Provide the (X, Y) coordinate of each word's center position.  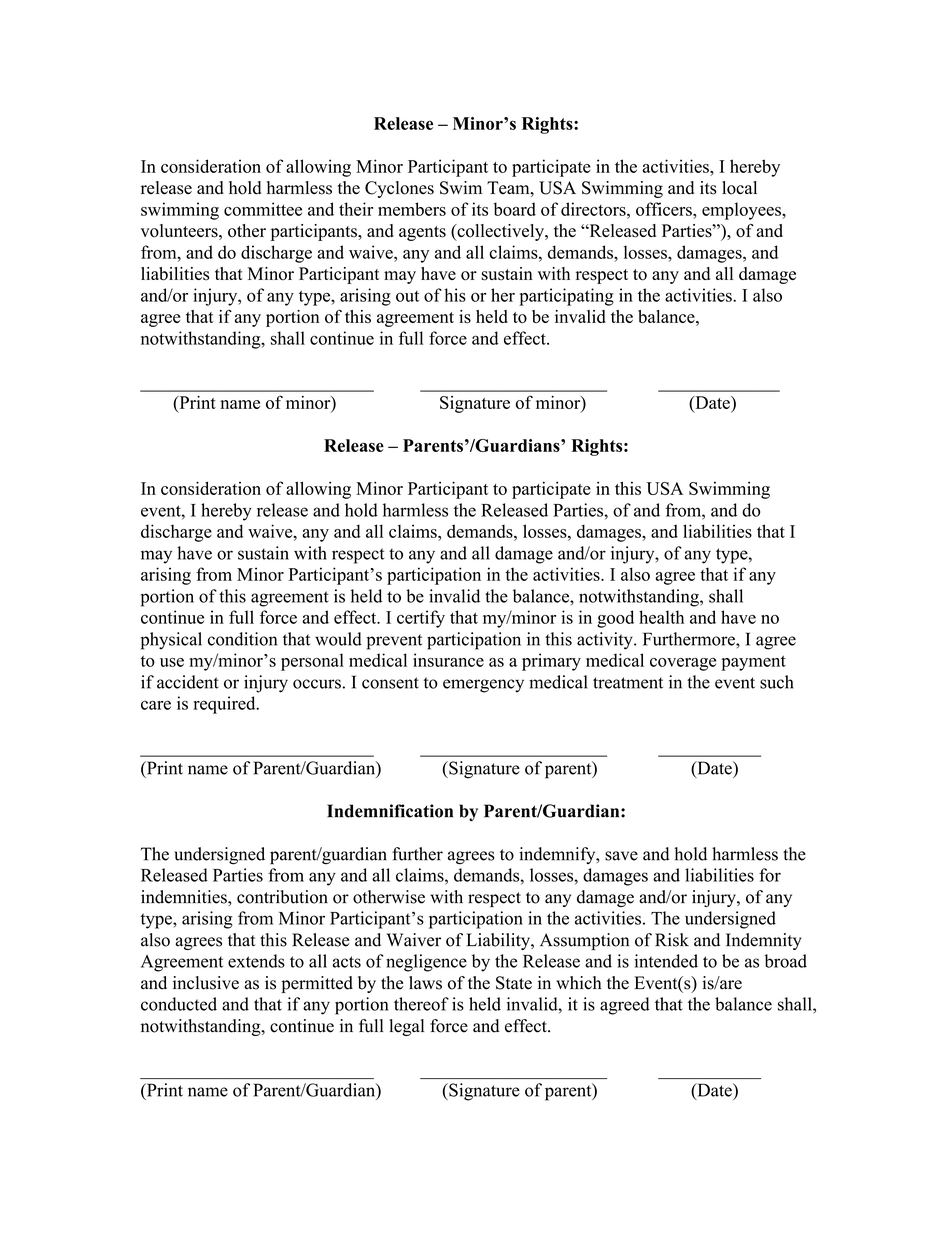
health (661, 617)
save (621, 856)
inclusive (206, 983)
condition (242, 639)
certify (421, 619)
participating (566, 297)
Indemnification (390, 811)
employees (742, 211)
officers (665, 209)
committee (263, 209)
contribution (282, 897)
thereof (421, 1004)
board (515, 209)
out (407, 296)
